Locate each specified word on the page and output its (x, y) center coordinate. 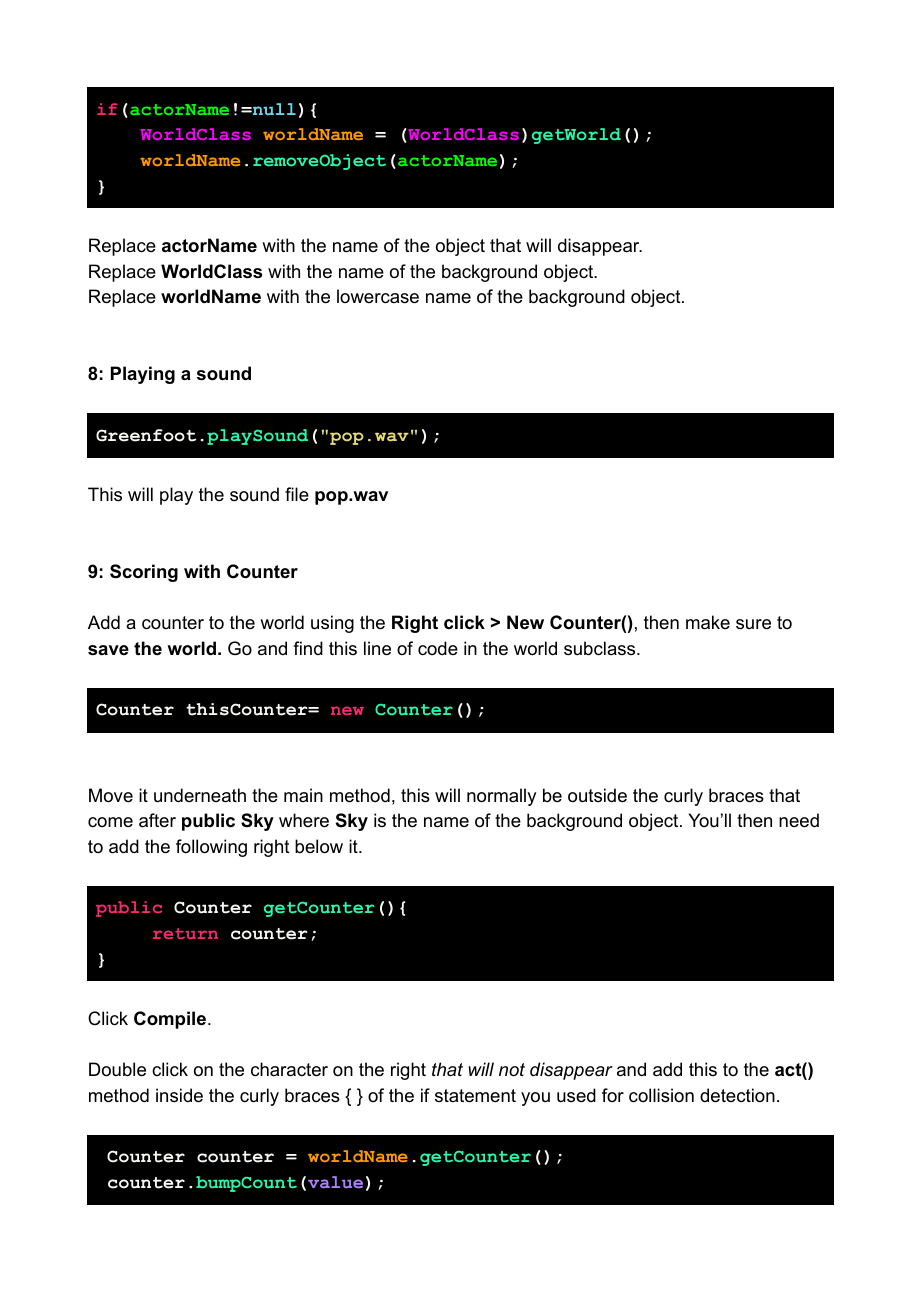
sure (753, 624)
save (108, 650)
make (708, 622)
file (297, 494)
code (438, 648)
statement (475, 1096)
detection (737, 1095)
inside (179, 1095)
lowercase (378, 296)
